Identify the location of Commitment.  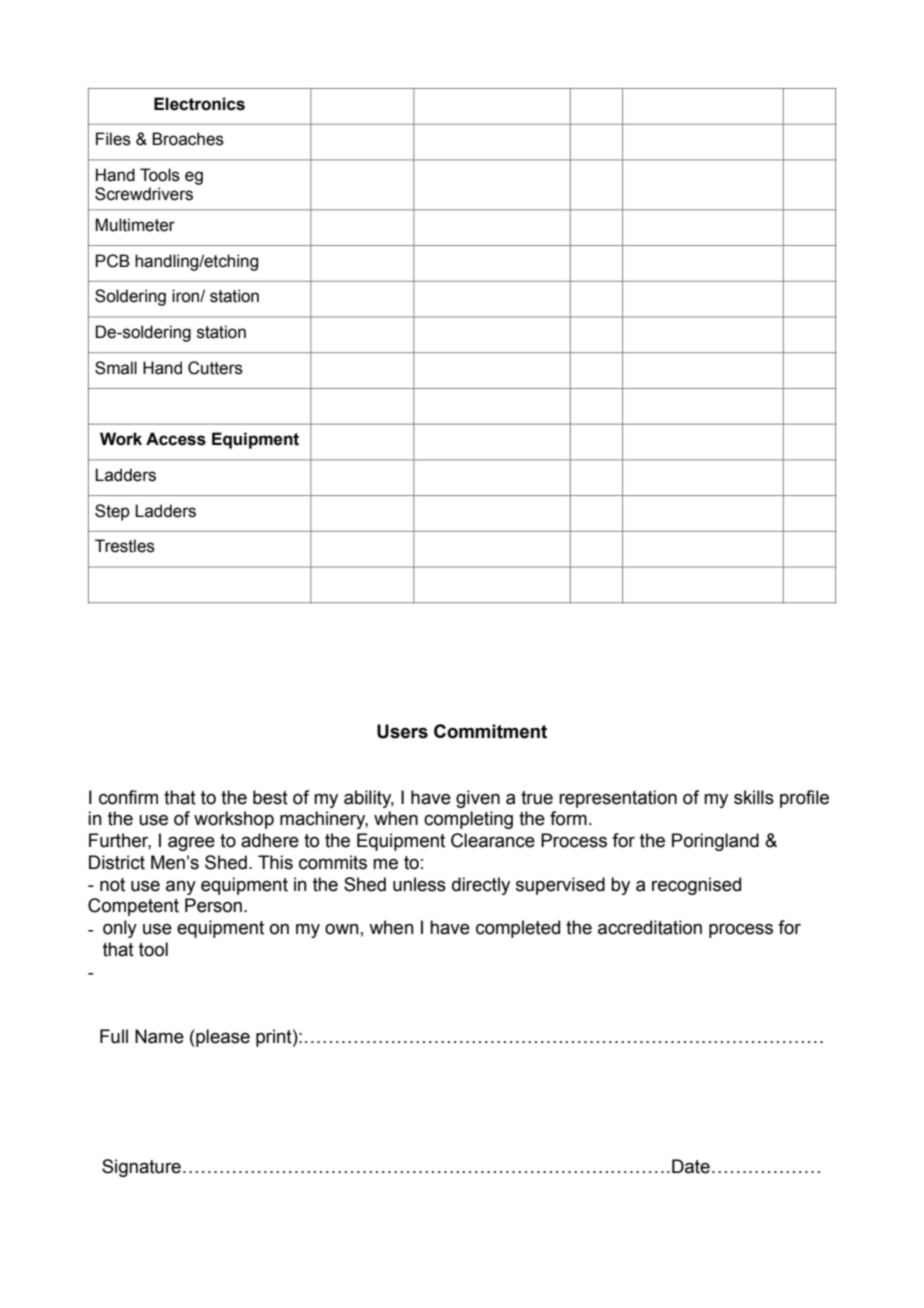
(490, 731).
